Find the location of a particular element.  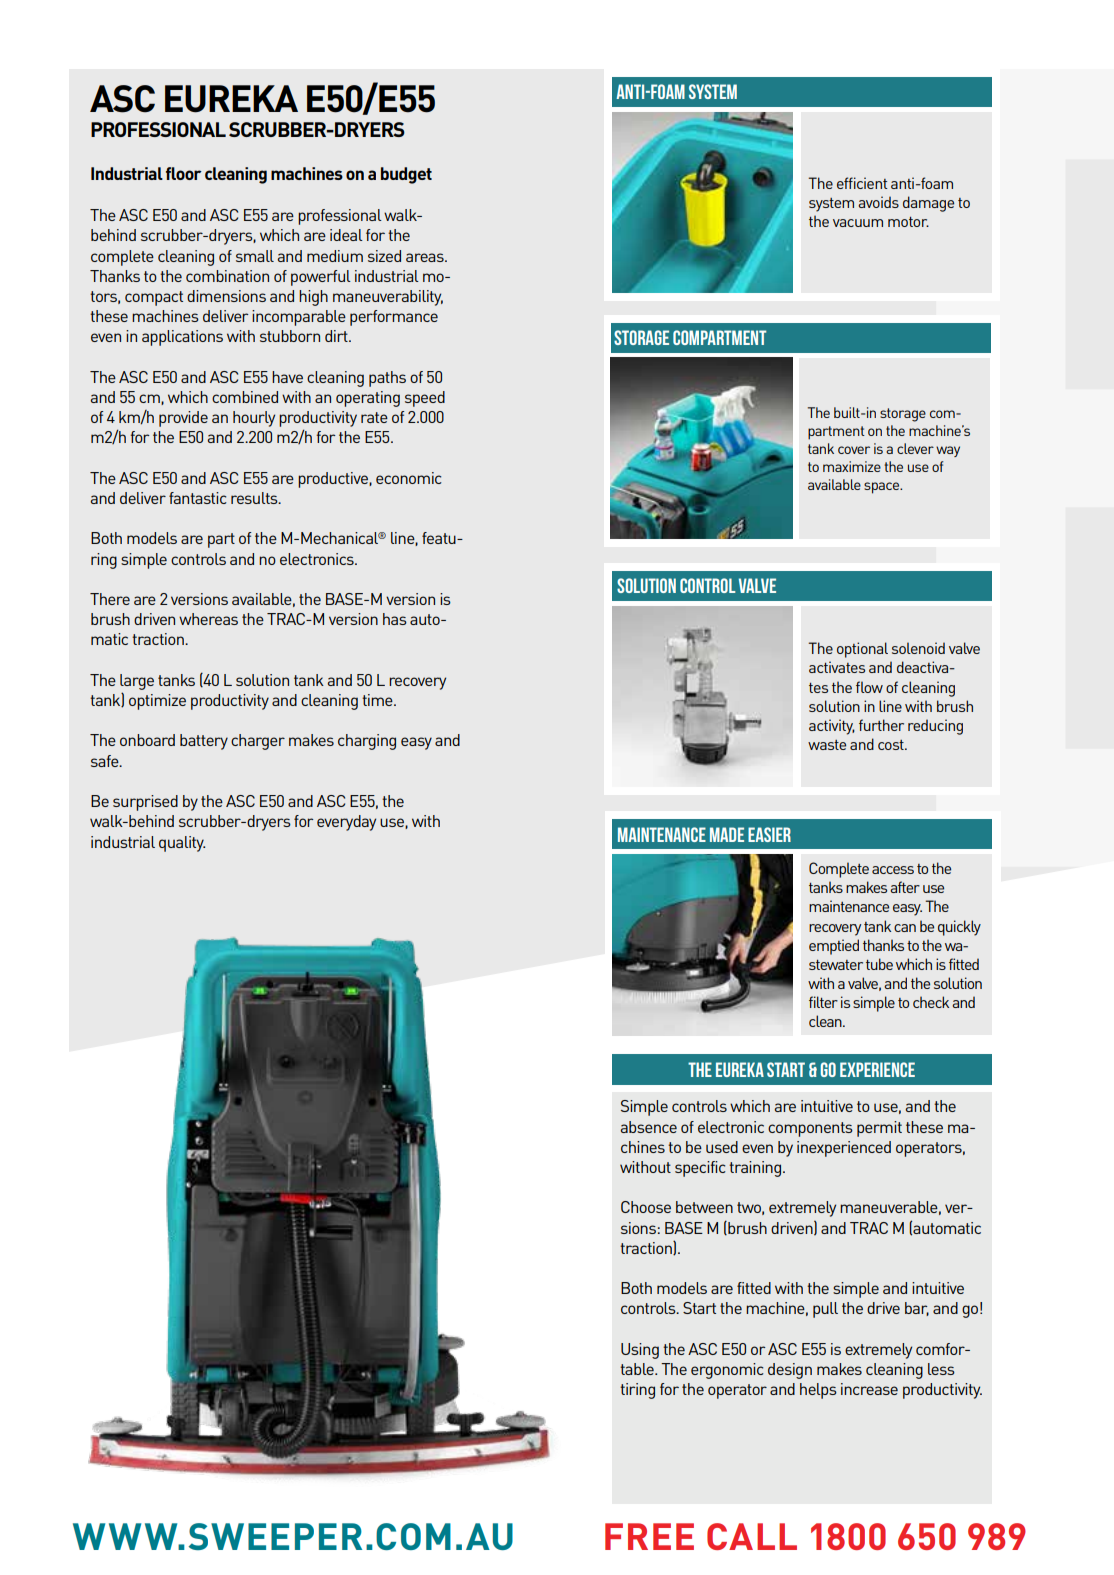

Using is located at coordinates (640, 1351).
